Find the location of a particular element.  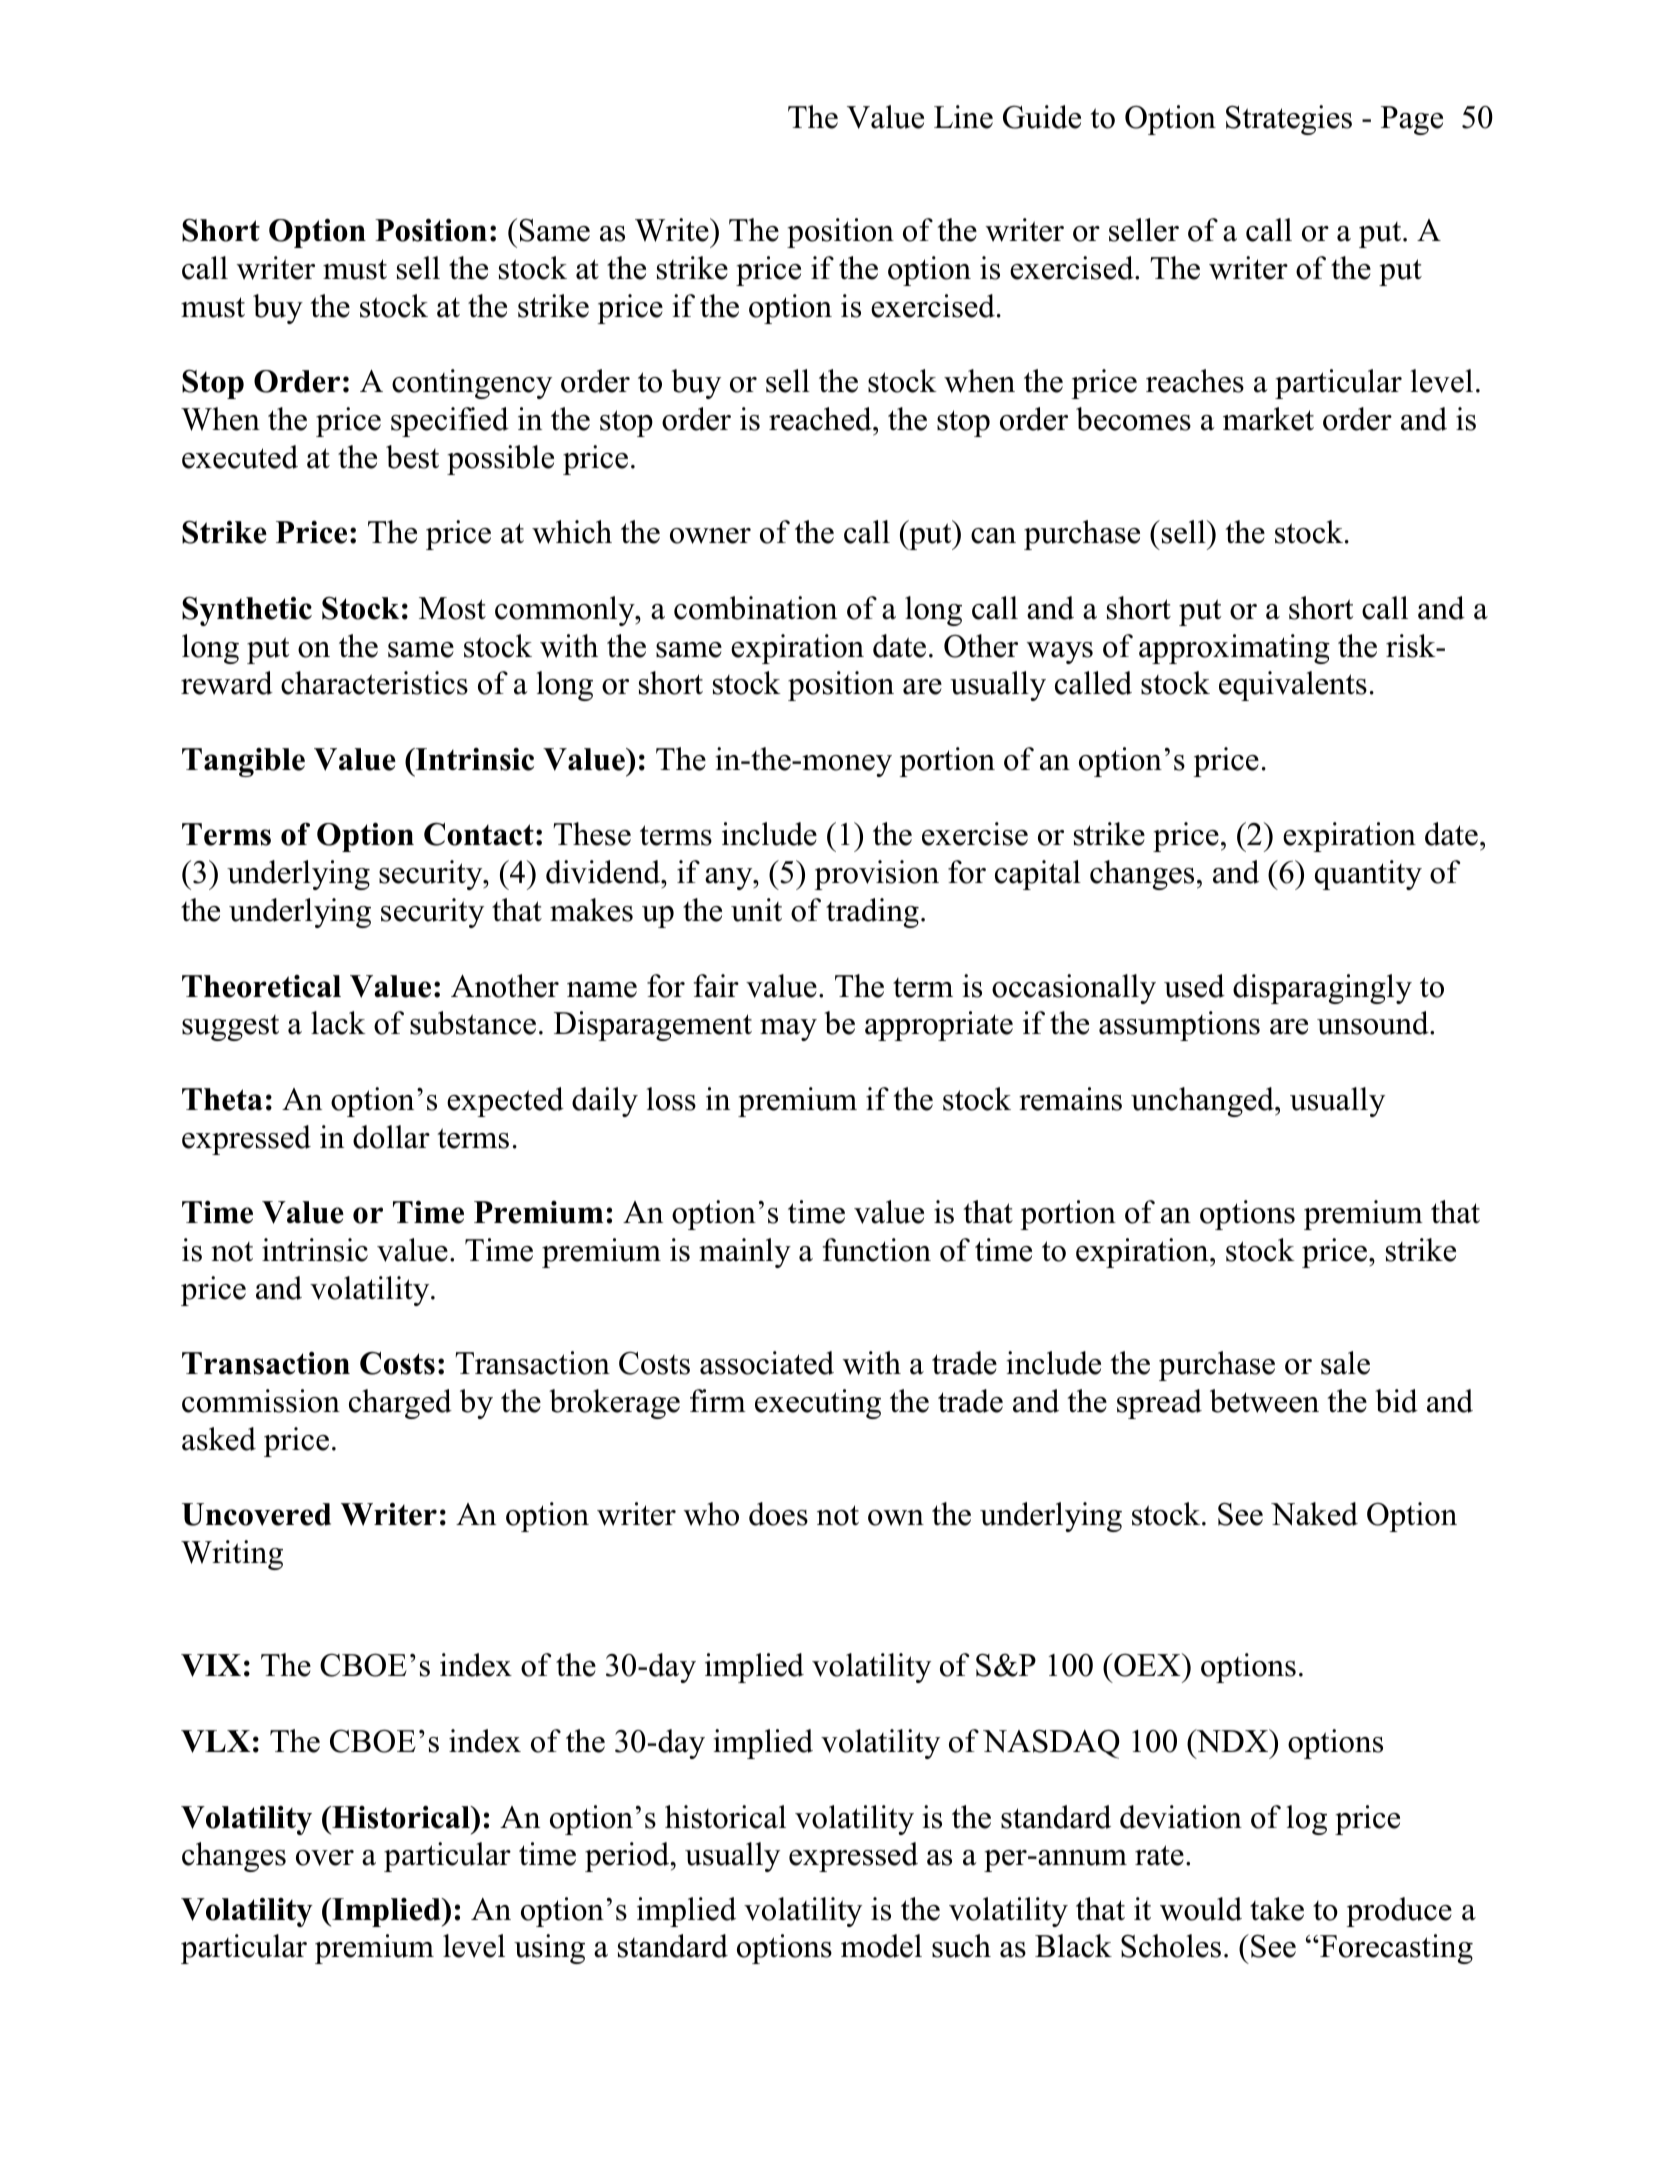

contingency is located at coordinates (472, 384).
